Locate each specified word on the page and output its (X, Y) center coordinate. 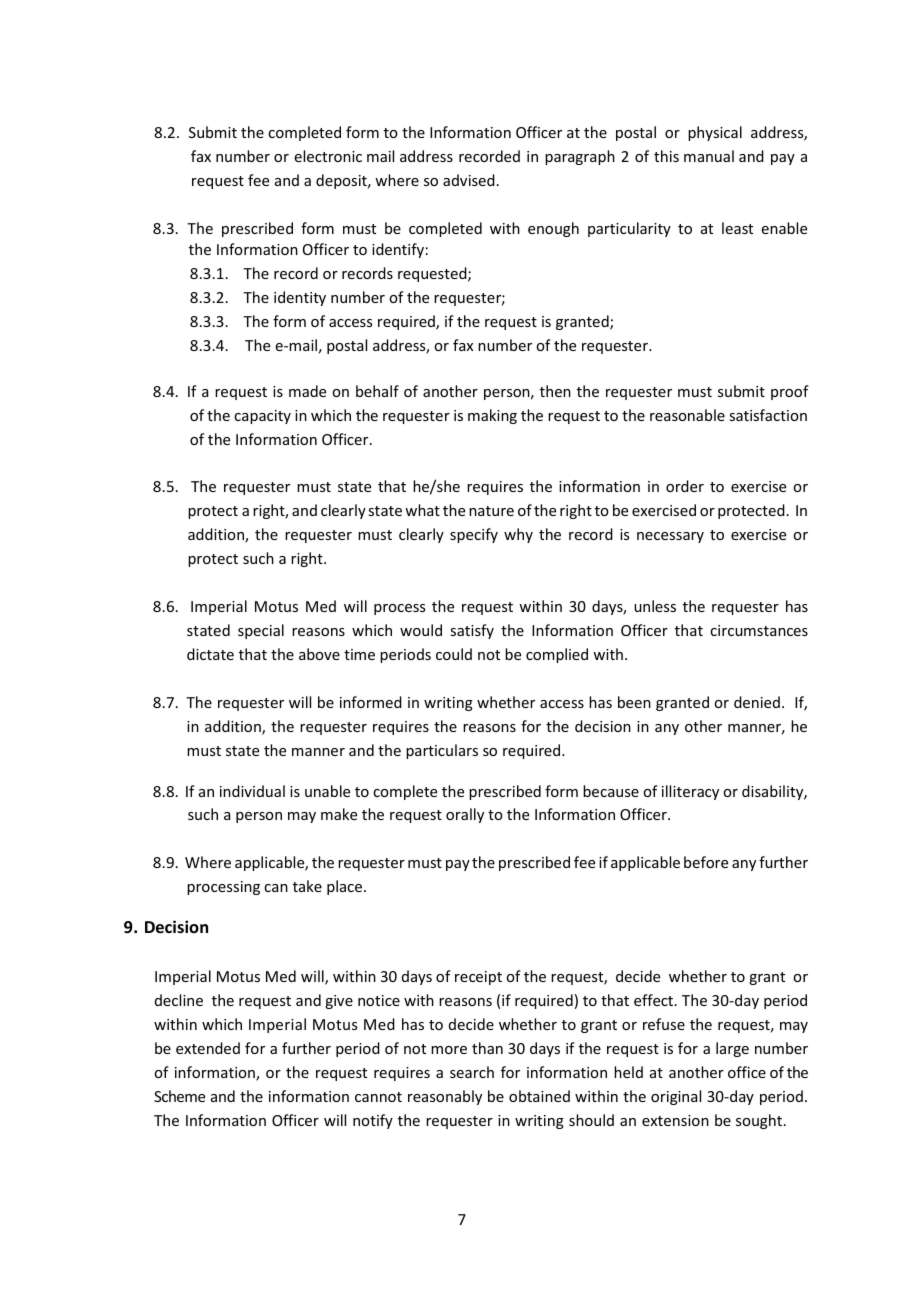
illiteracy (690, 792)
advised (469, 180)
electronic (328, 156)
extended (208, 1048)
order (685, 486)
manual (709, 156)
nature (491, 511)
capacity (262, 417)
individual (252, 791)
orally (465, 815)
